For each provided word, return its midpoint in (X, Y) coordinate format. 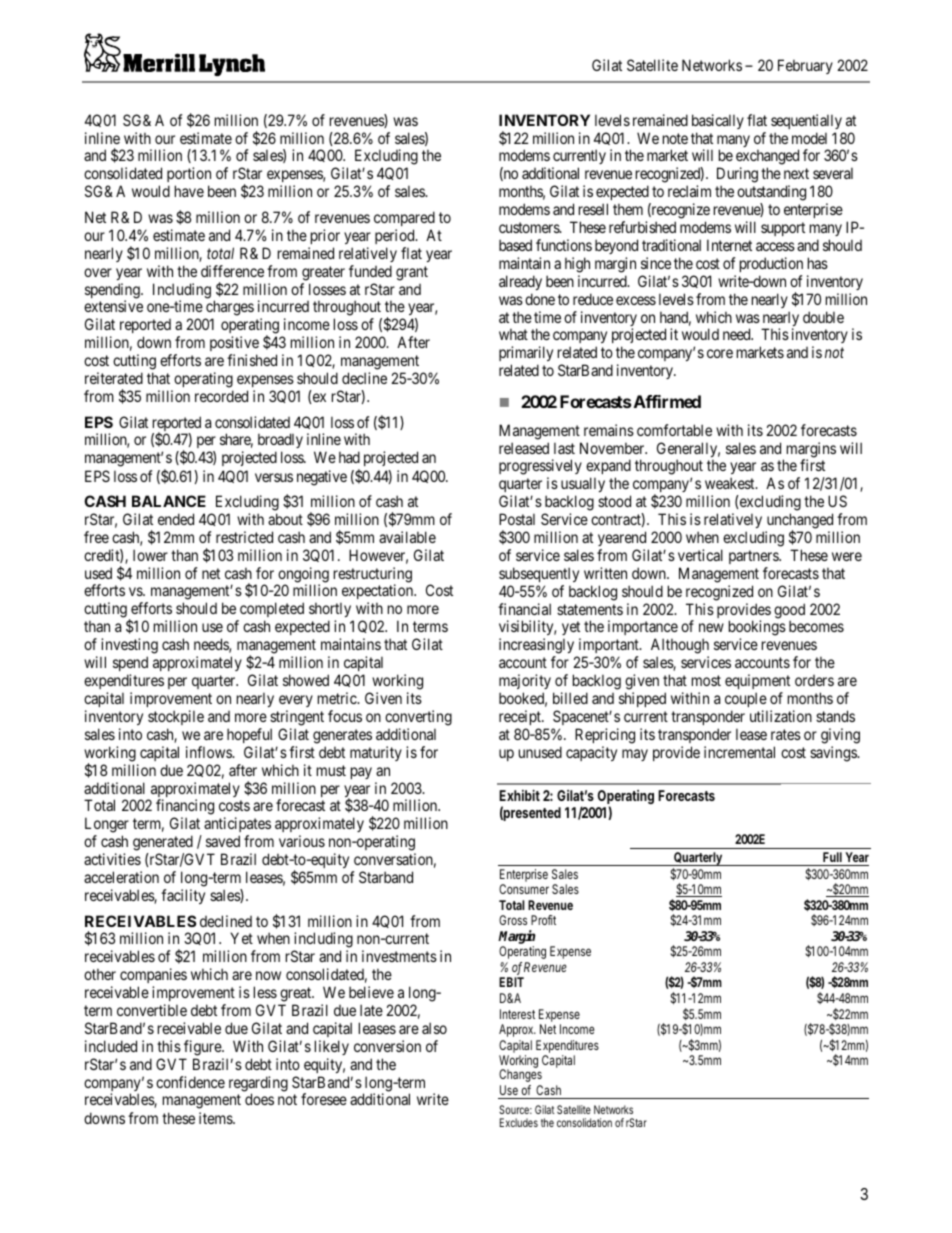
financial (524, 609)
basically (718, 121)
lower (150, 555)
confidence (190, 1082)
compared (404, 218)
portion (189, 176)
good (789, 612)
